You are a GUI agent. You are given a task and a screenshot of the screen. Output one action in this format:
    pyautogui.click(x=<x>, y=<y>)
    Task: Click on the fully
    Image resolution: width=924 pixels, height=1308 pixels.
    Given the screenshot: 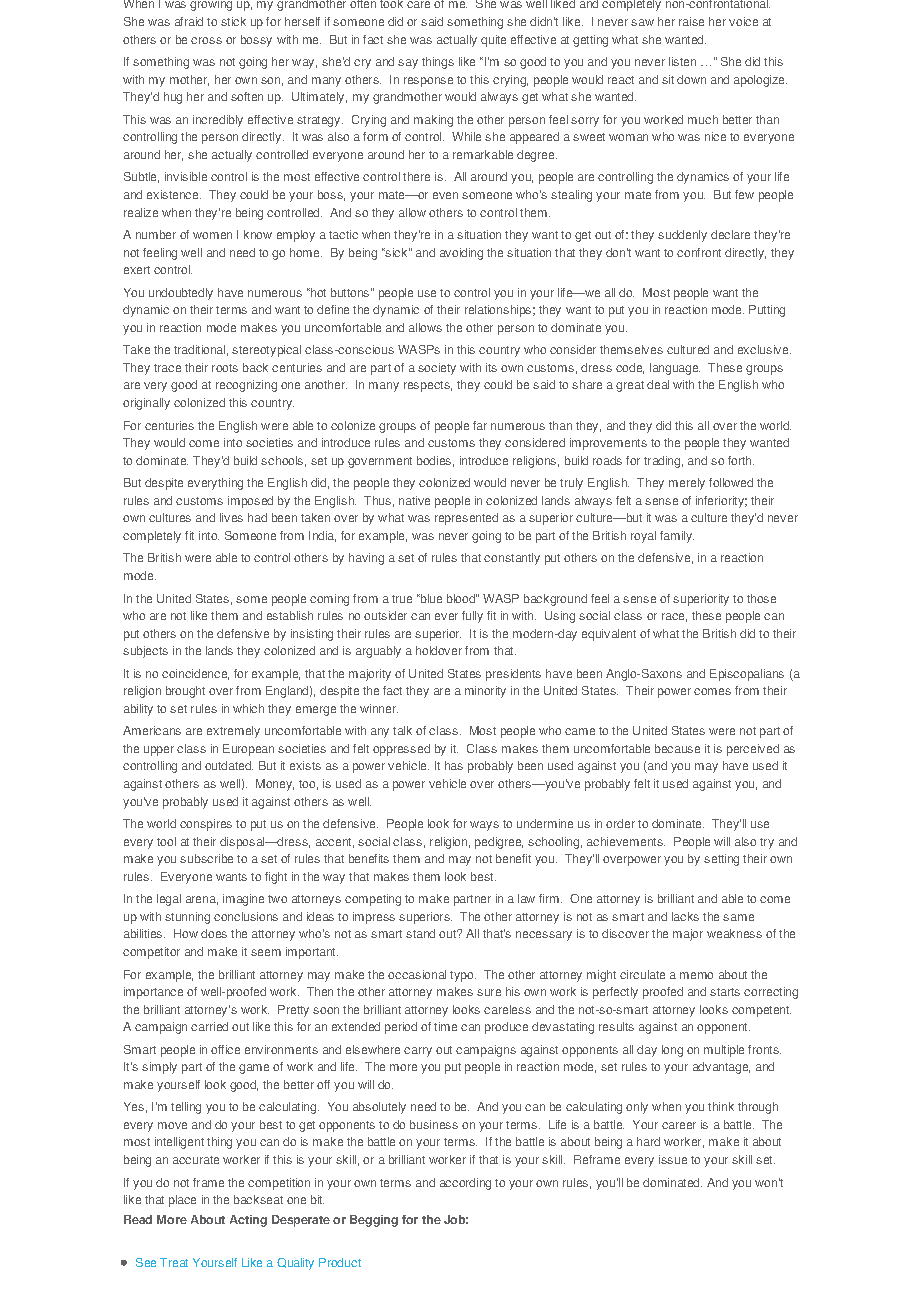 What is the action you would take?
    pyautogui.click(x=472, y=617)
